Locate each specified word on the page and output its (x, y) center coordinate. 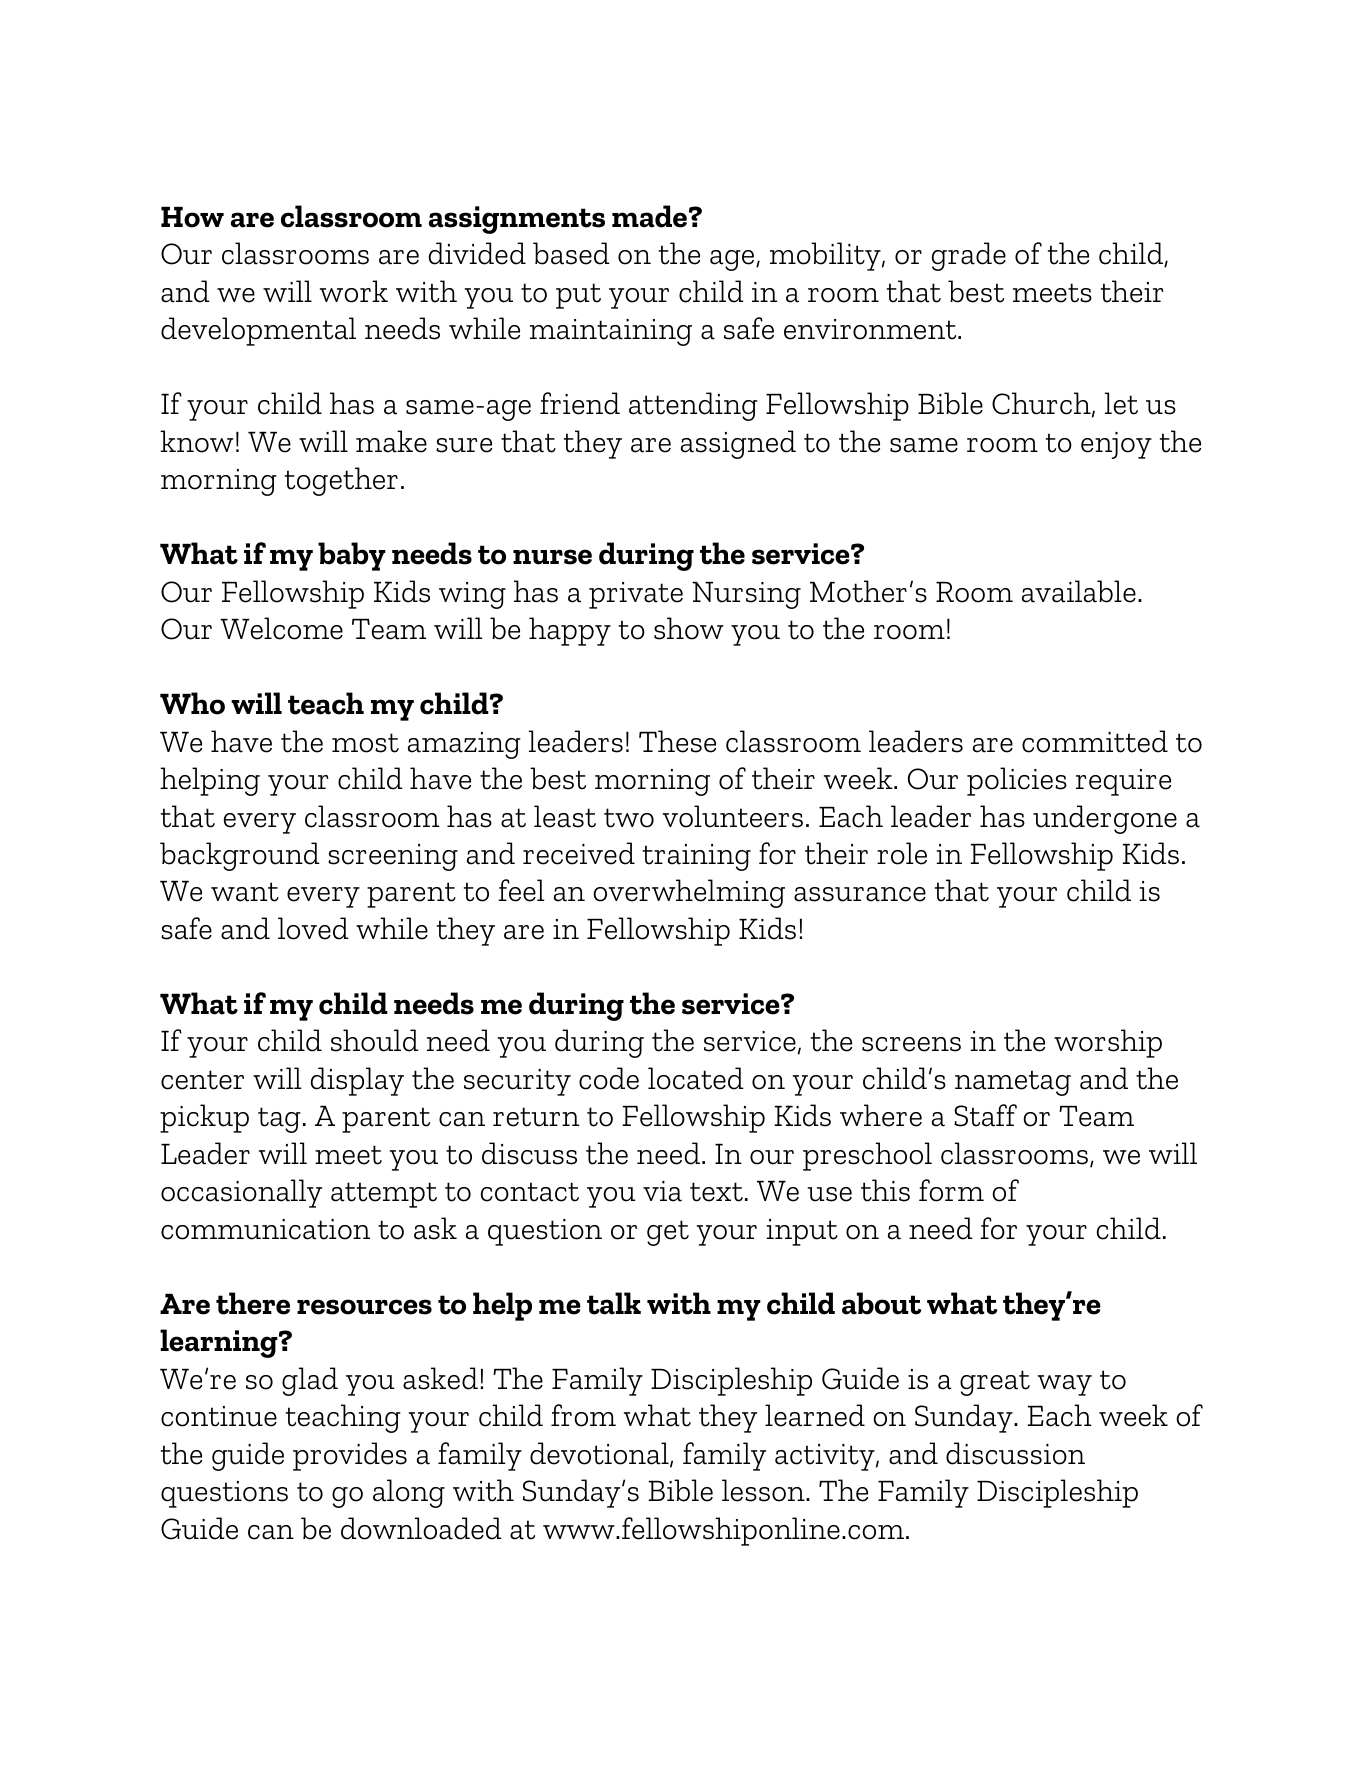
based (571, 253)
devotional (600, 1454)
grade (969, 256)
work (354, 291)
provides (350, 1456)
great (995, 1383)
